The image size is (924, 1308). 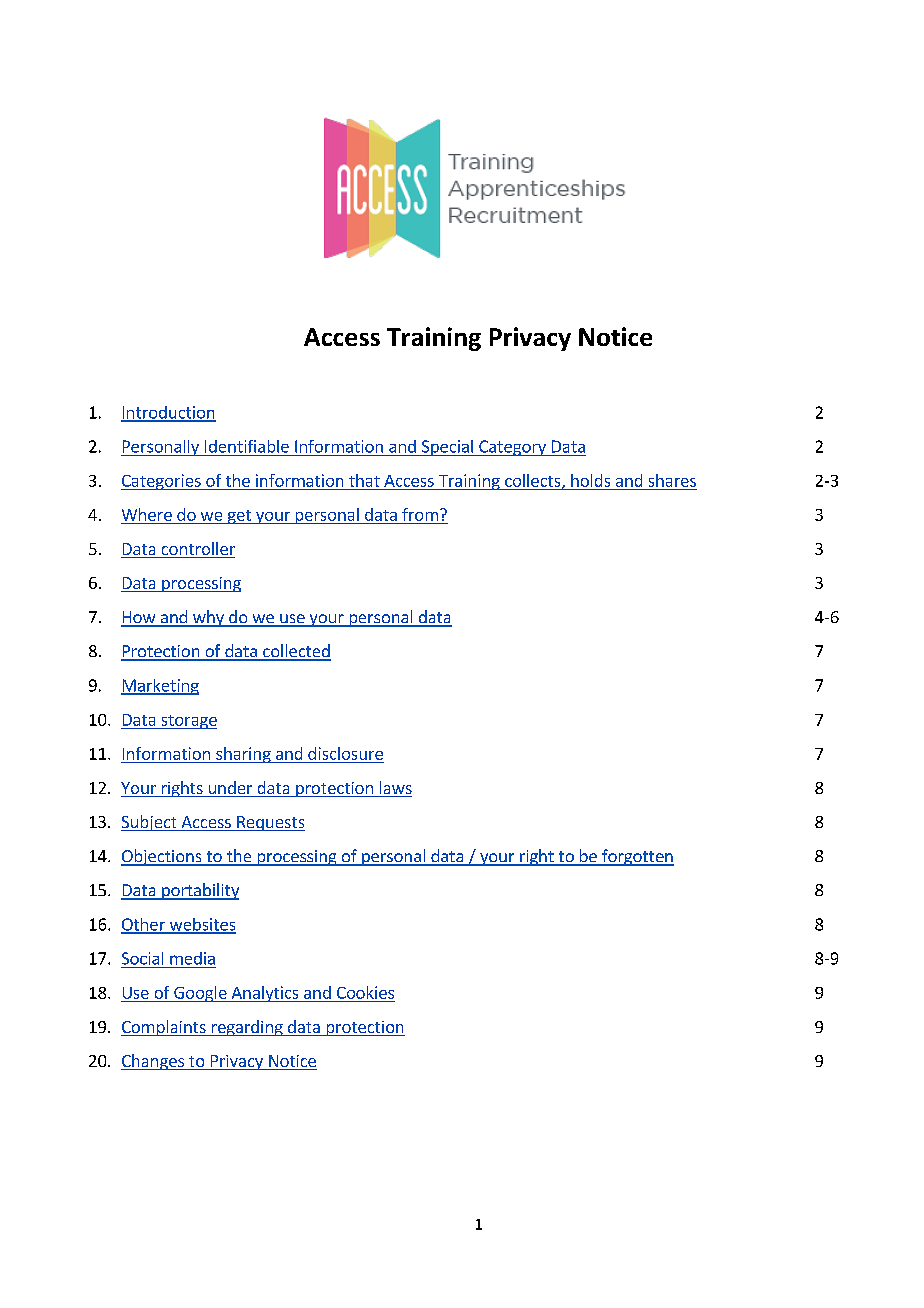 What do you see at coordinates (164, 1028) in the image?
I see `Complaints` at bounding box center [164, 1028].
